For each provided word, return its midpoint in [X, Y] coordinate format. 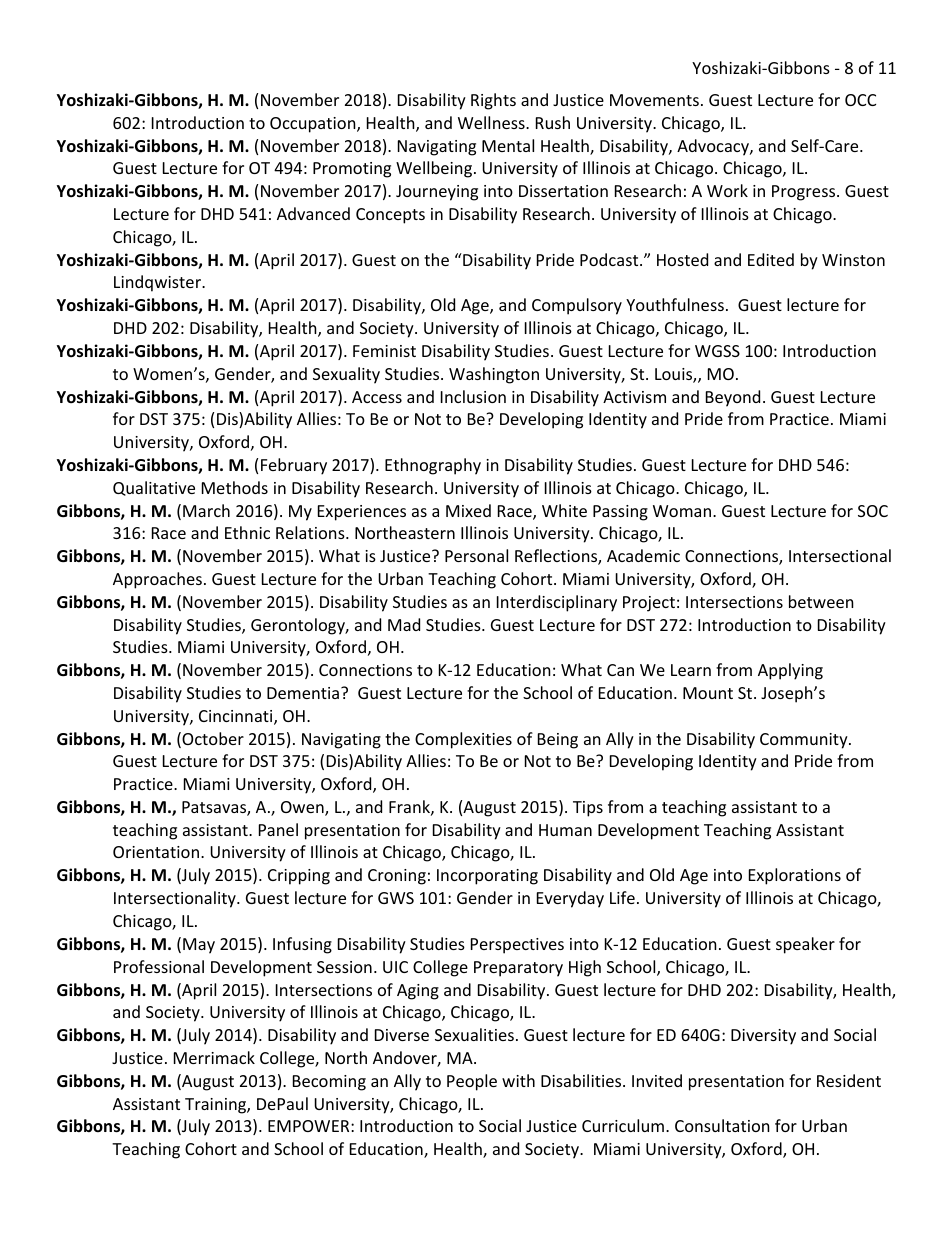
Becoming [329, 1083]
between [821, 601]
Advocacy [714, 147]
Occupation [314, 125]
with [518, 1080]
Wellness [492, 122]
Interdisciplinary [557, 603]
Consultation [722, 1125]
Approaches [157, 580]
